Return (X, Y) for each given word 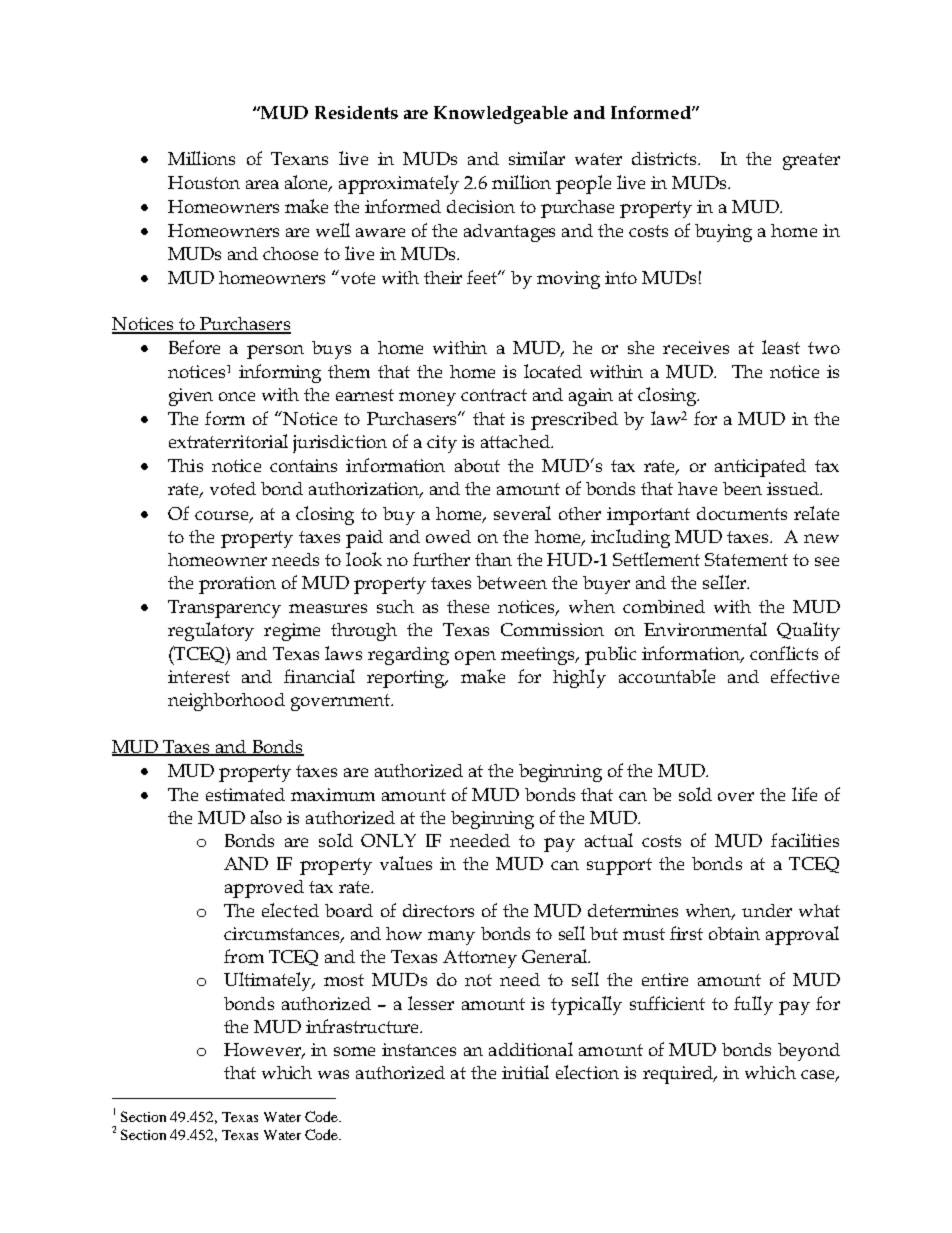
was (333, 1074)
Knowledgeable (501, 115)
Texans (299, 158)
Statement (746, 559)
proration (237, 585)
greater (811, 161)
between (512, 582)
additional (531, 1049)
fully (753, 1005)
